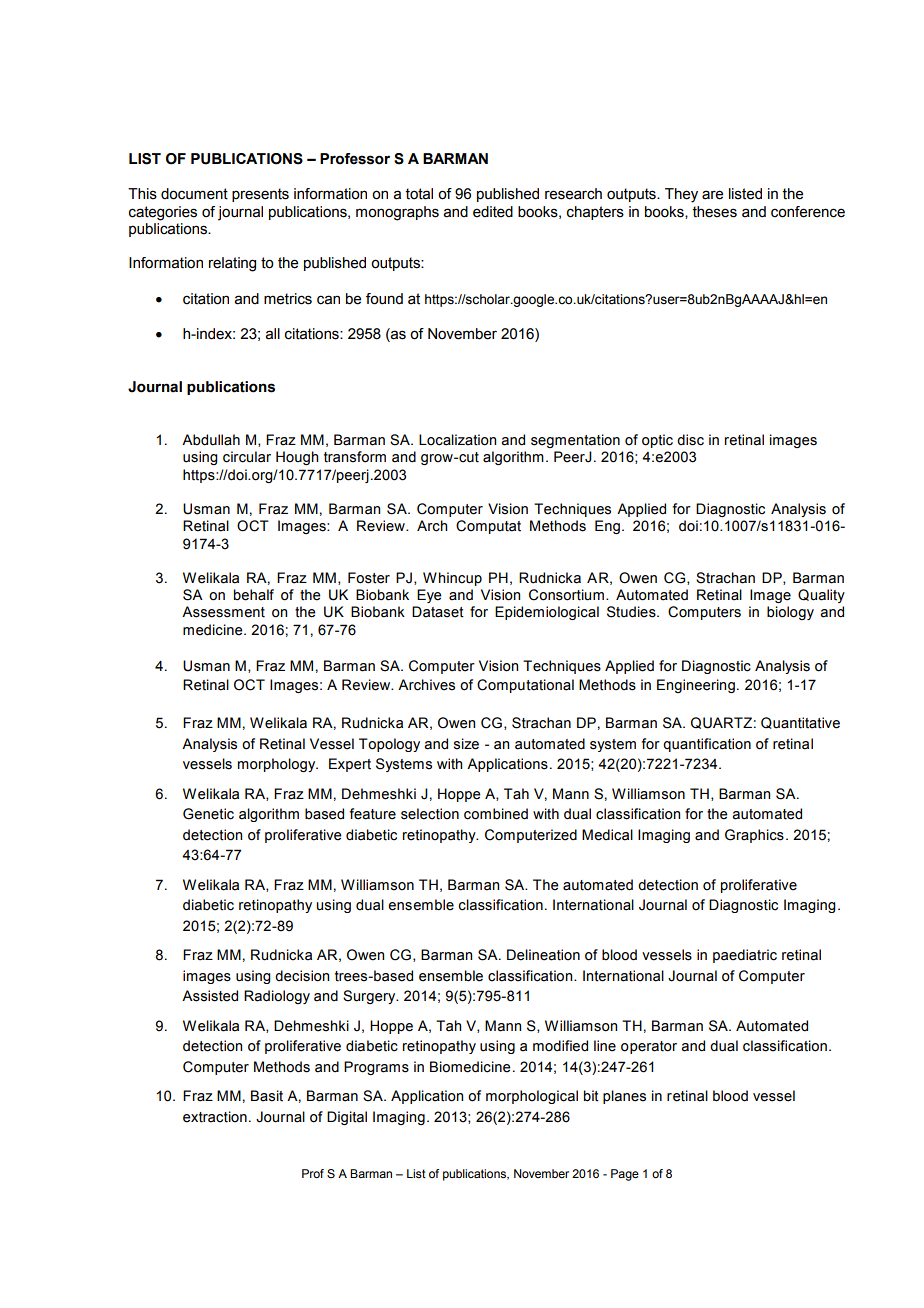 The image size is (924, 1308). I want to click on theses, so click(715, 212).
